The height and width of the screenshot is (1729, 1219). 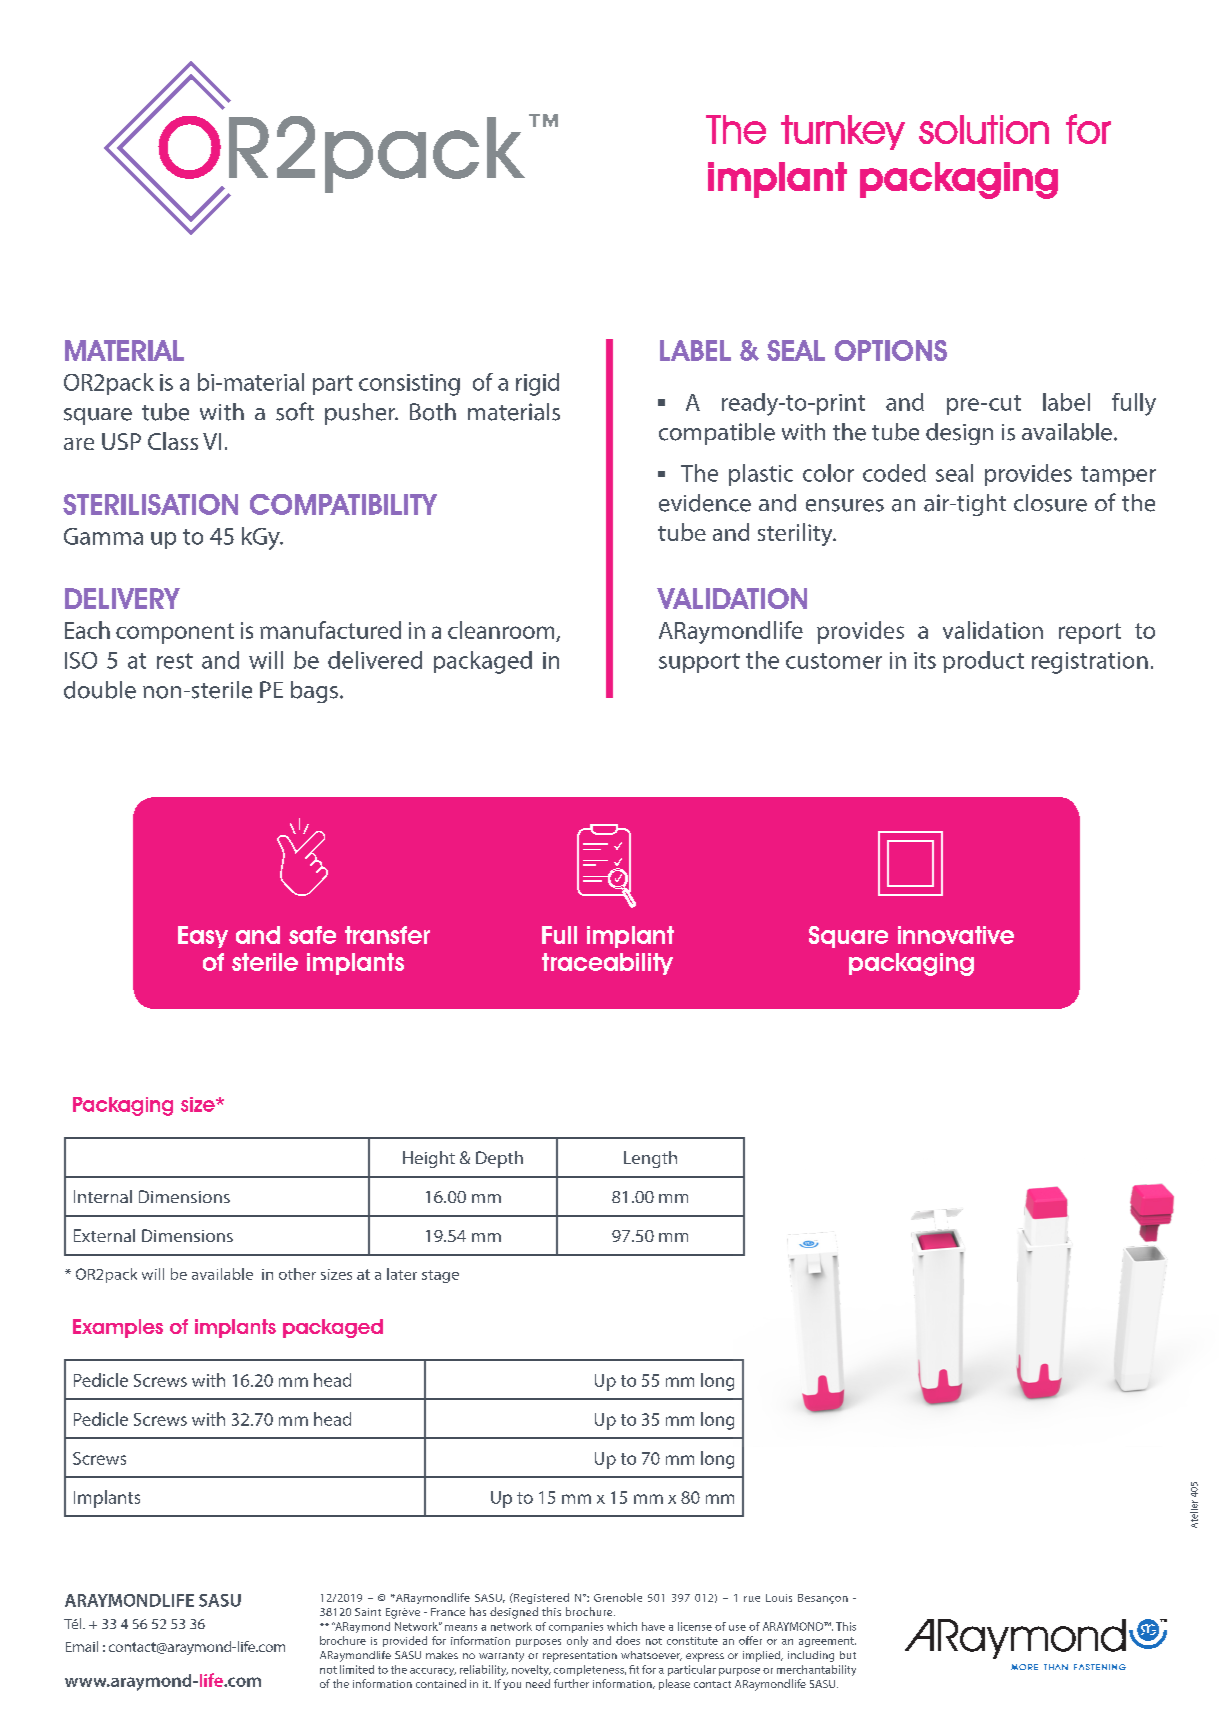 I want to click on solution, so click(x=984, y=129).
